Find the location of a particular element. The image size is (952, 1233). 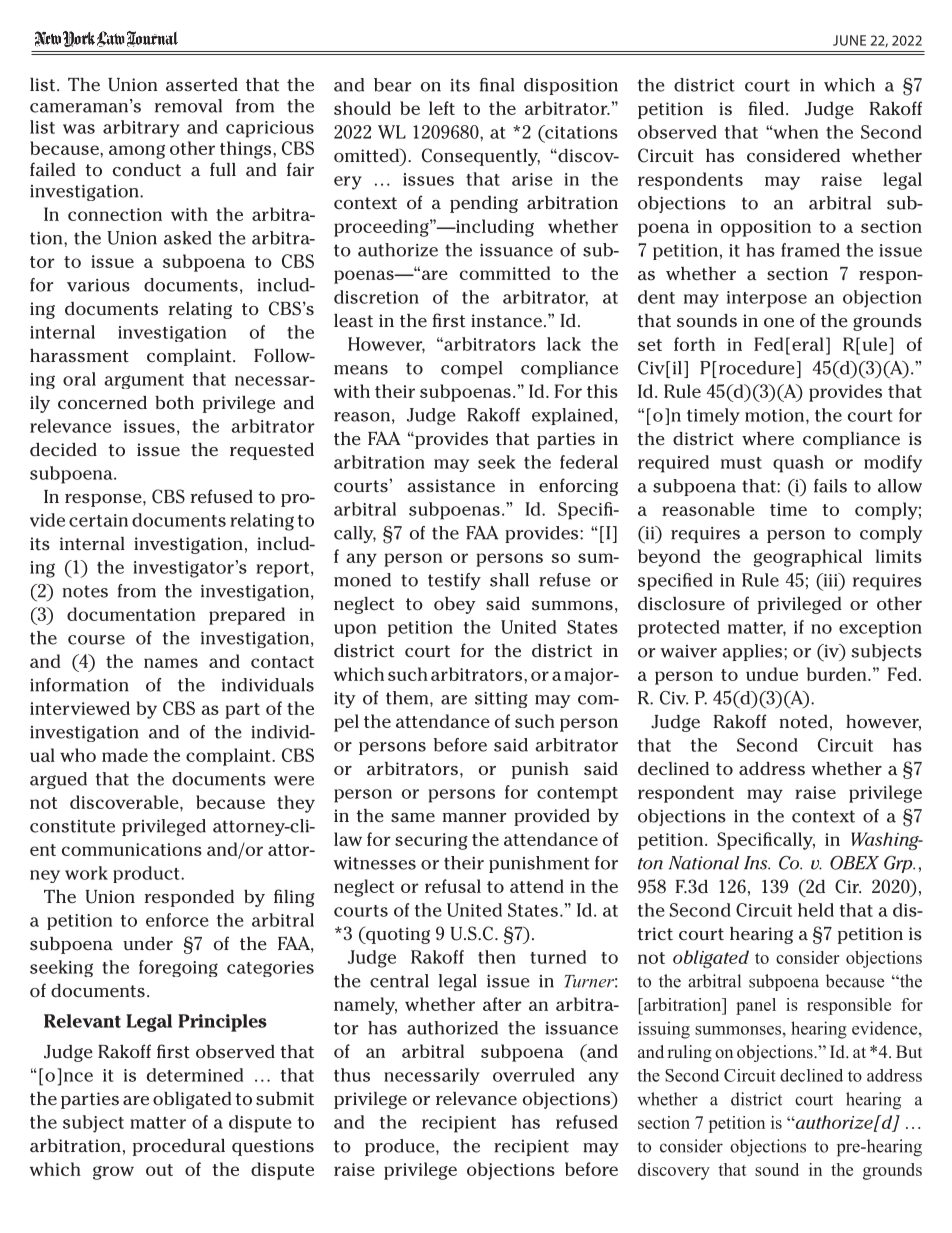

forth is located at coordinates (694, 344).
